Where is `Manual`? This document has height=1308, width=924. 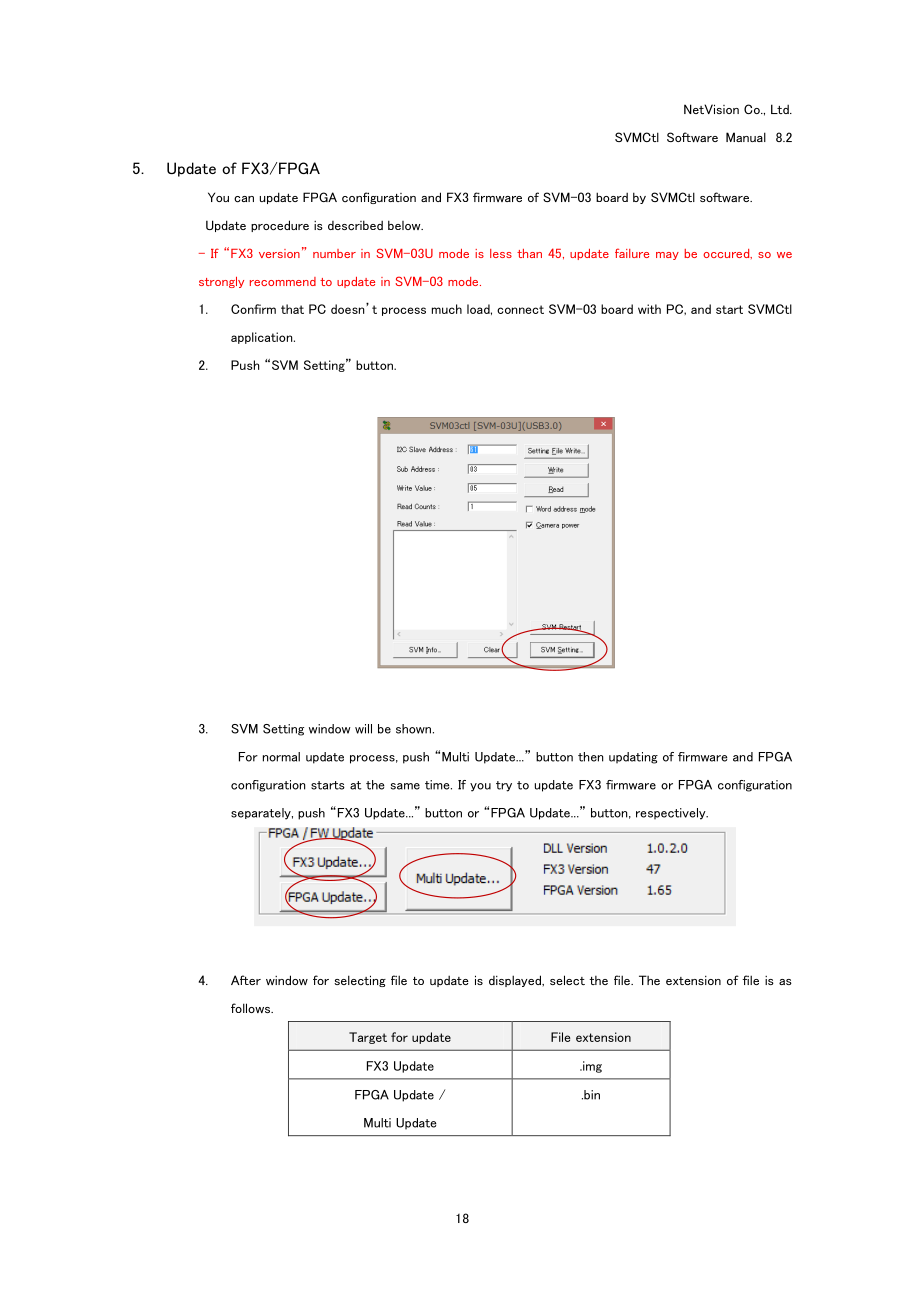 Manual is located at coordinates (746, 137).
